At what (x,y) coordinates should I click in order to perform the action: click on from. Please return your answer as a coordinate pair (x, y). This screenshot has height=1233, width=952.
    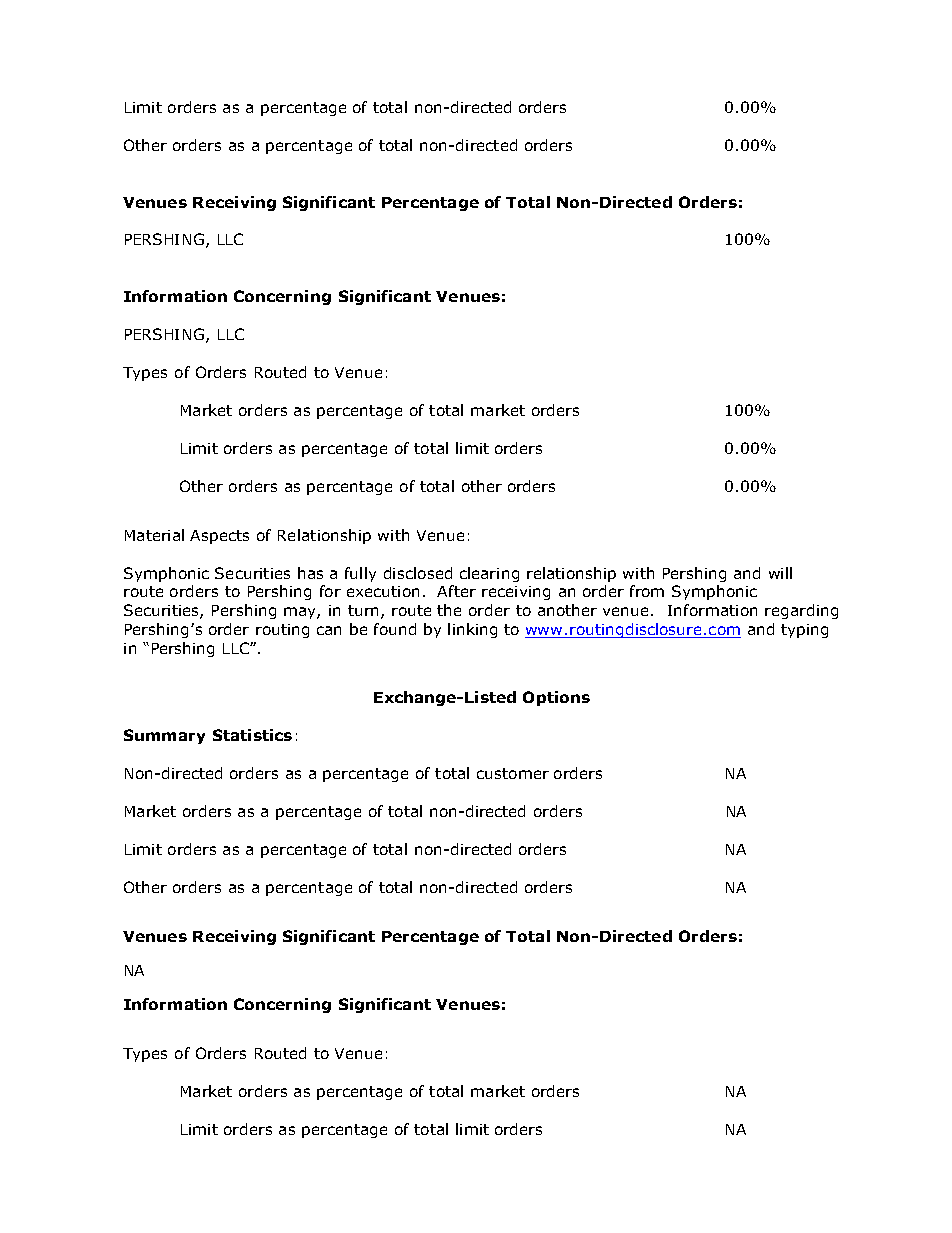
    Looking at the image, I should click on (647, 591).
